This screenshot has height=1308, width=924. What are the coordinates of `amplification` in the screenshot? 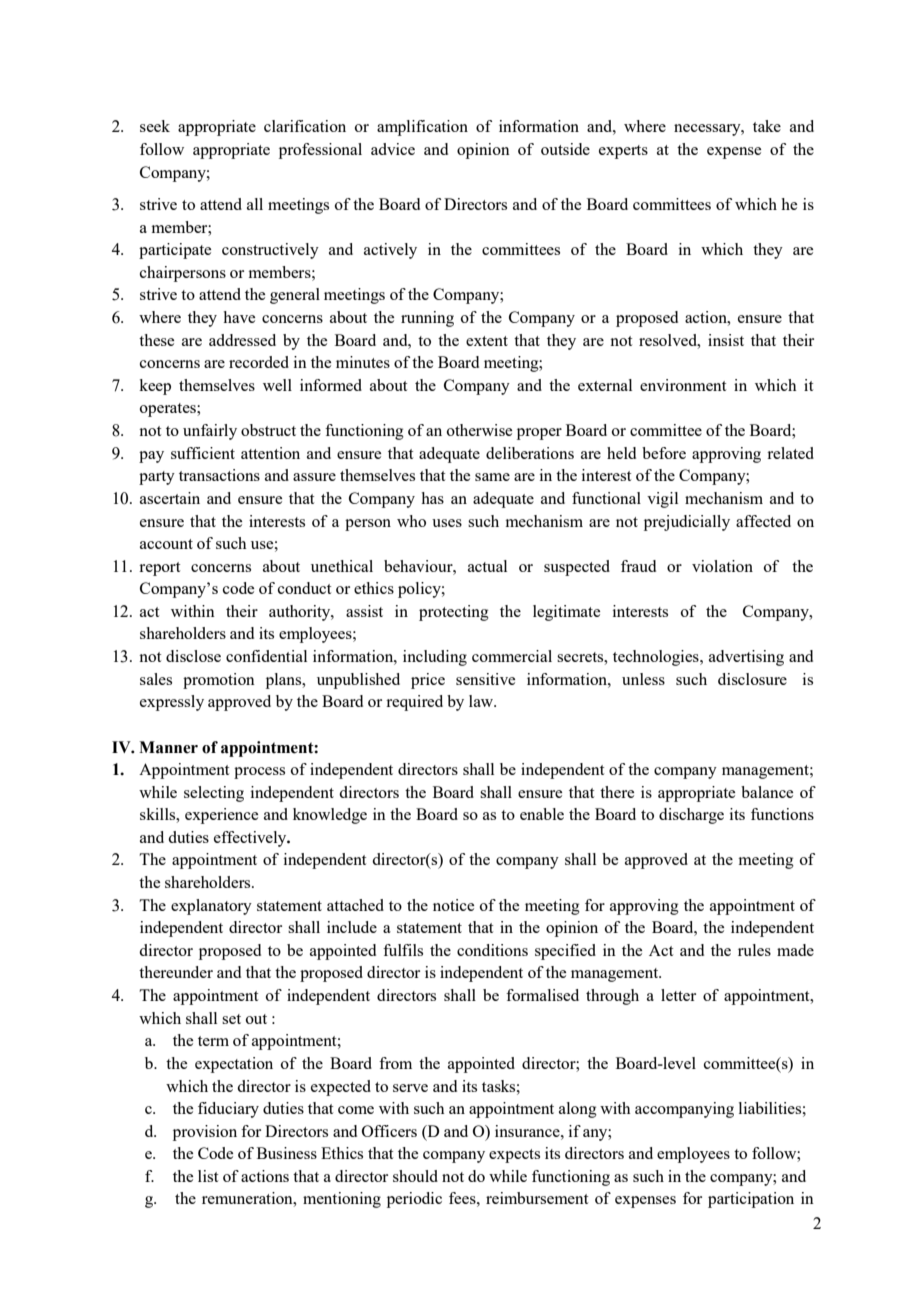 It's located at (422, 128).
